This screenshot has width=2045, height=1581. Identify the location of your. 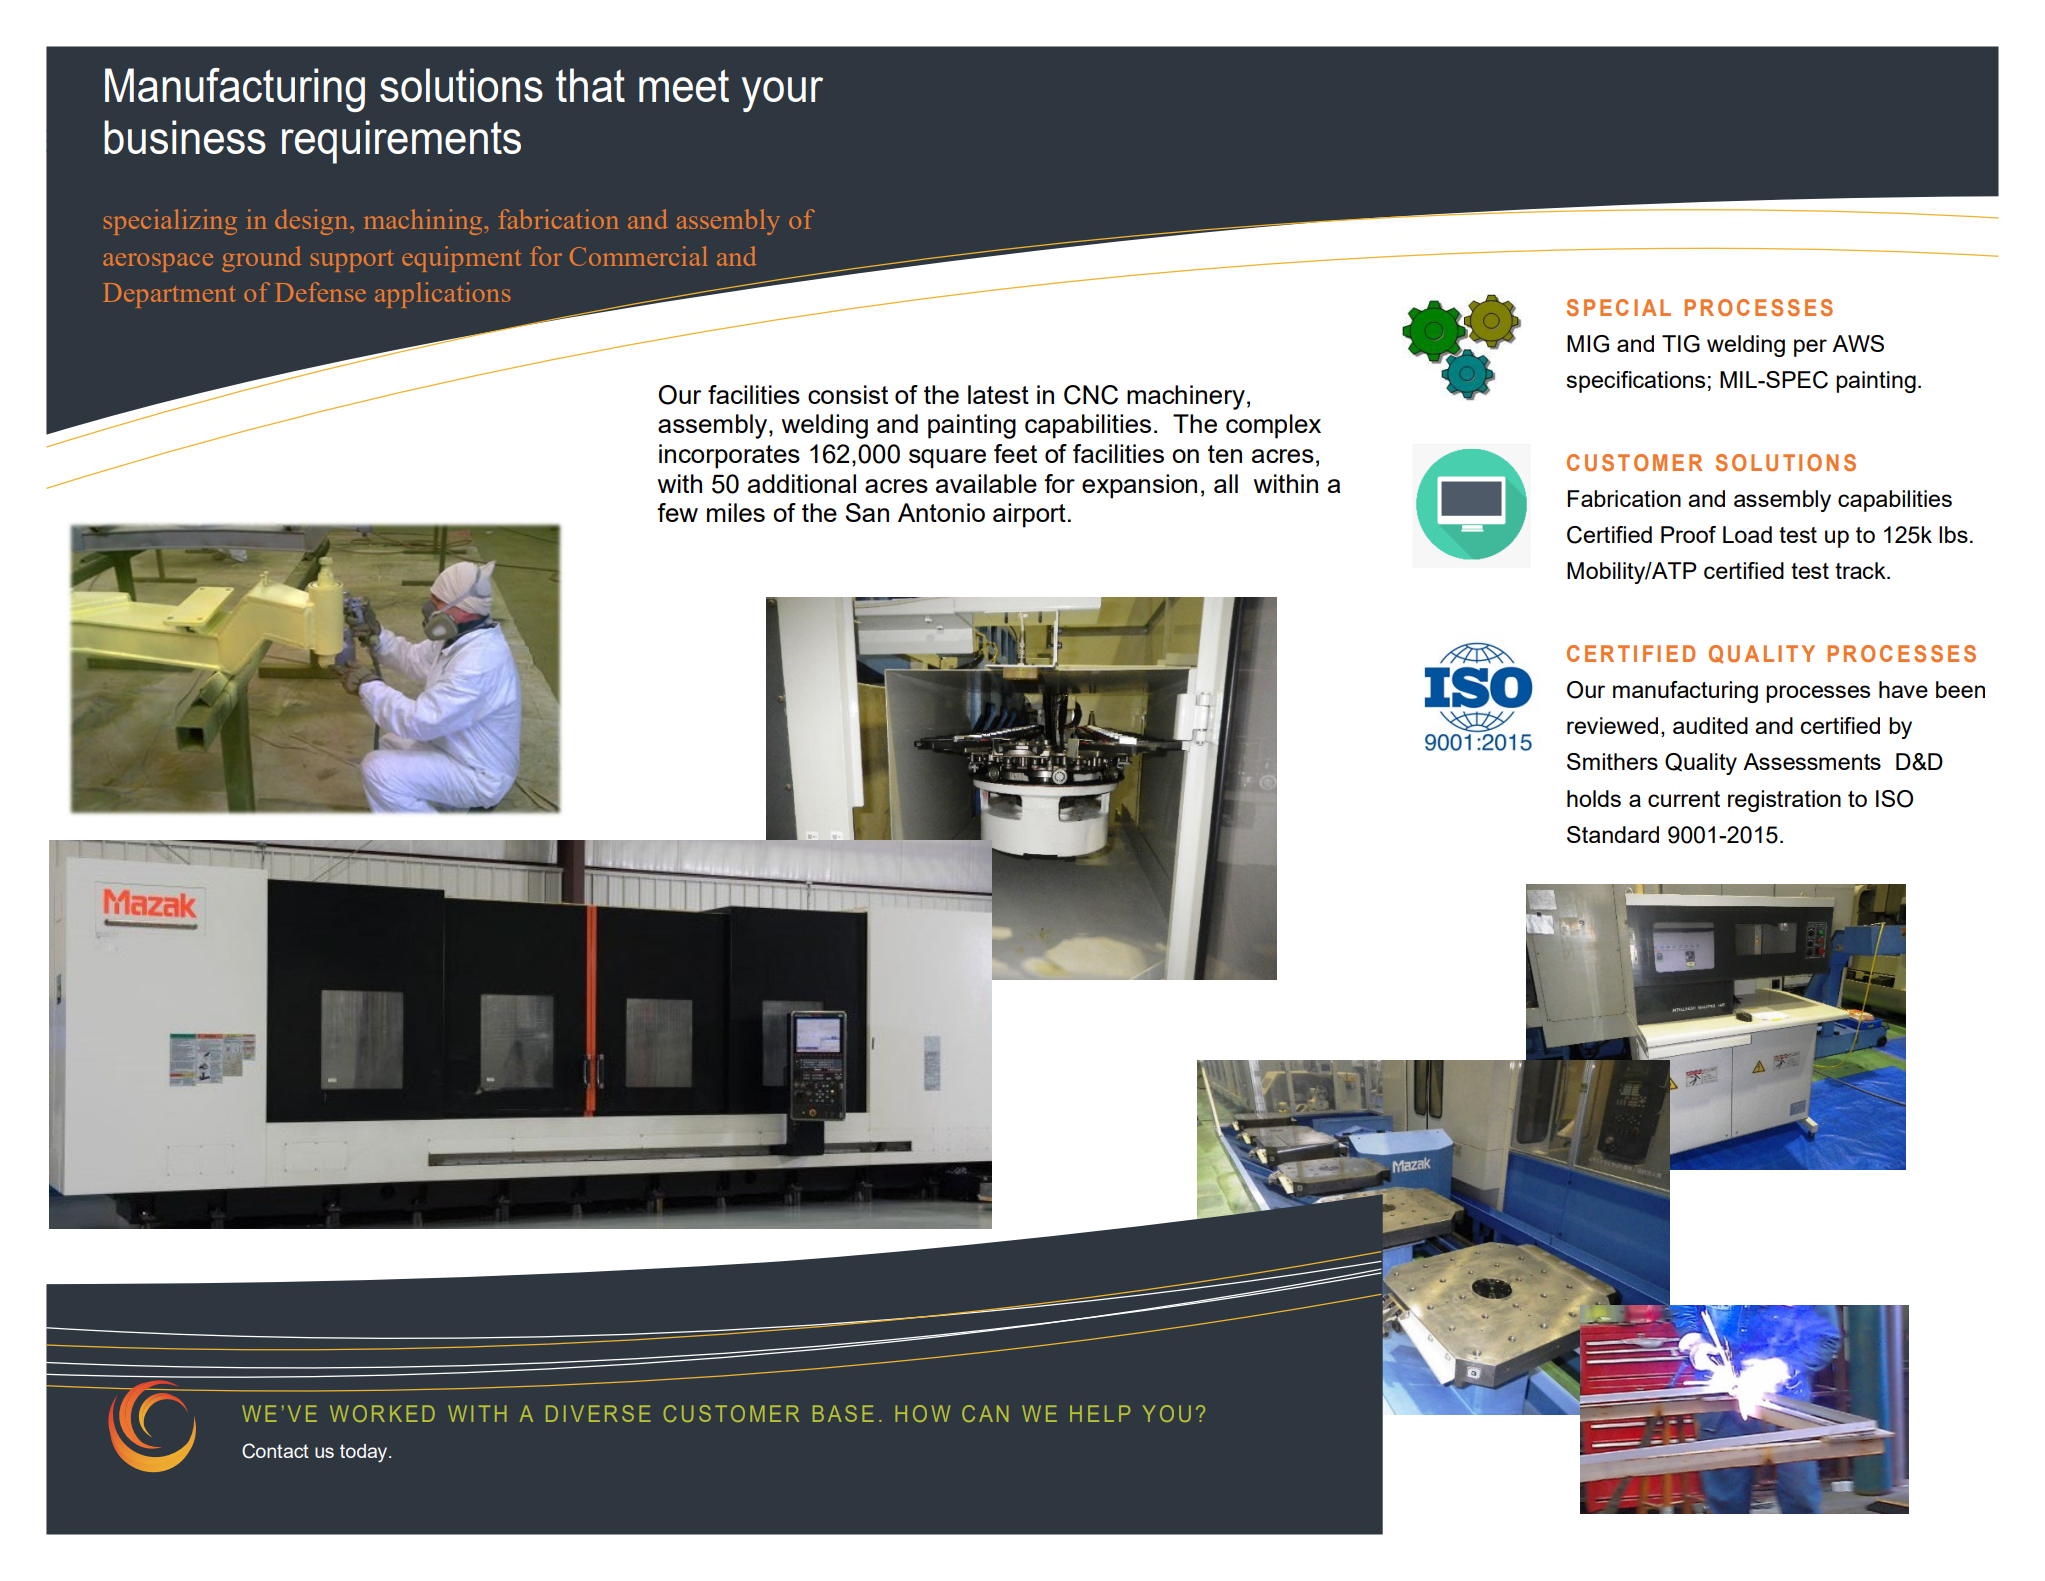
(782, 94).
